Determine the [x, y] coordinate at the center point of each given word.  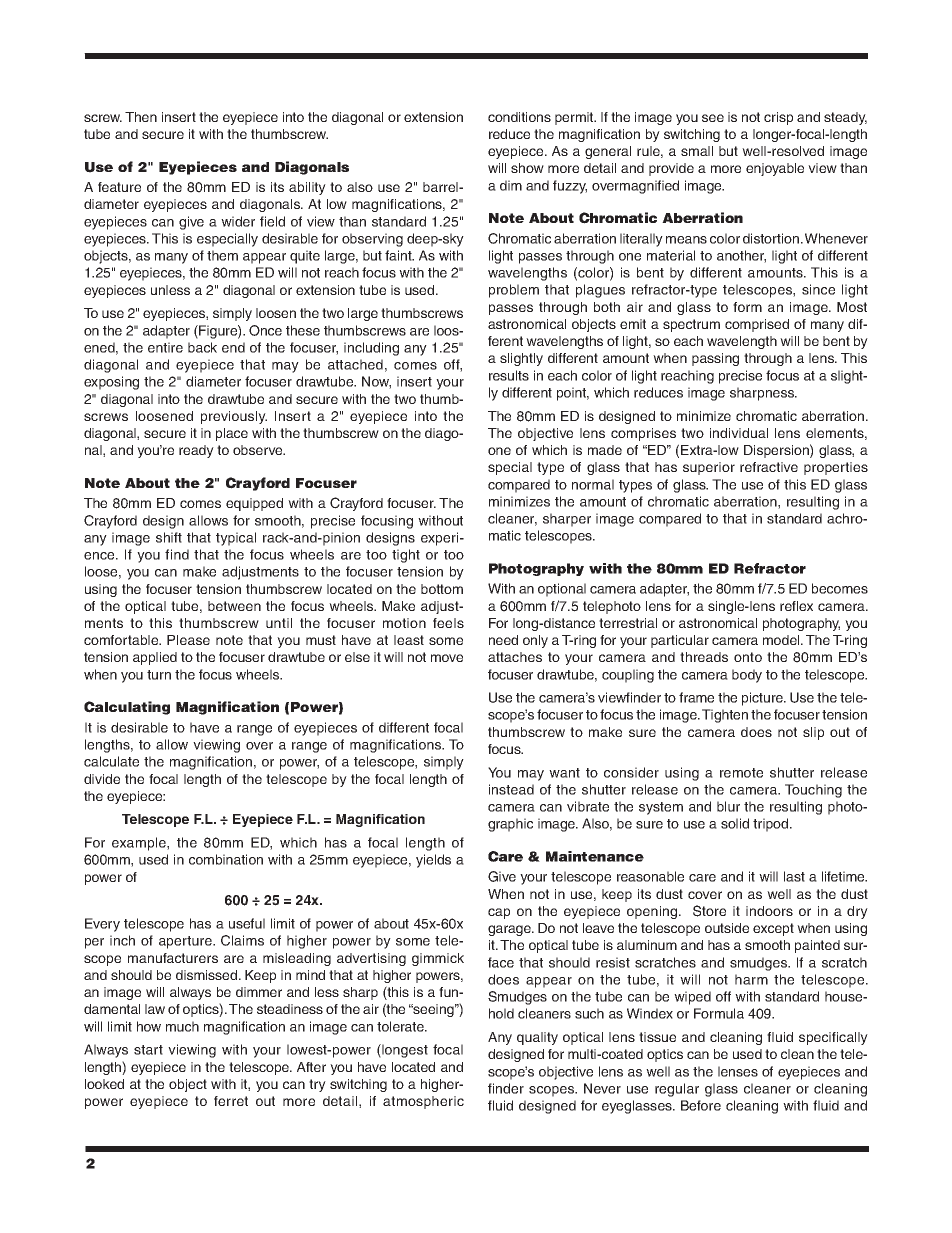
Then [141, 117]
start [148, 1050]
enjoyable [775, 169]
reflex [796, 606]
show [527, 168]
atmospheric [423, 1102]
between [234, 606]
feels [448, 623]
